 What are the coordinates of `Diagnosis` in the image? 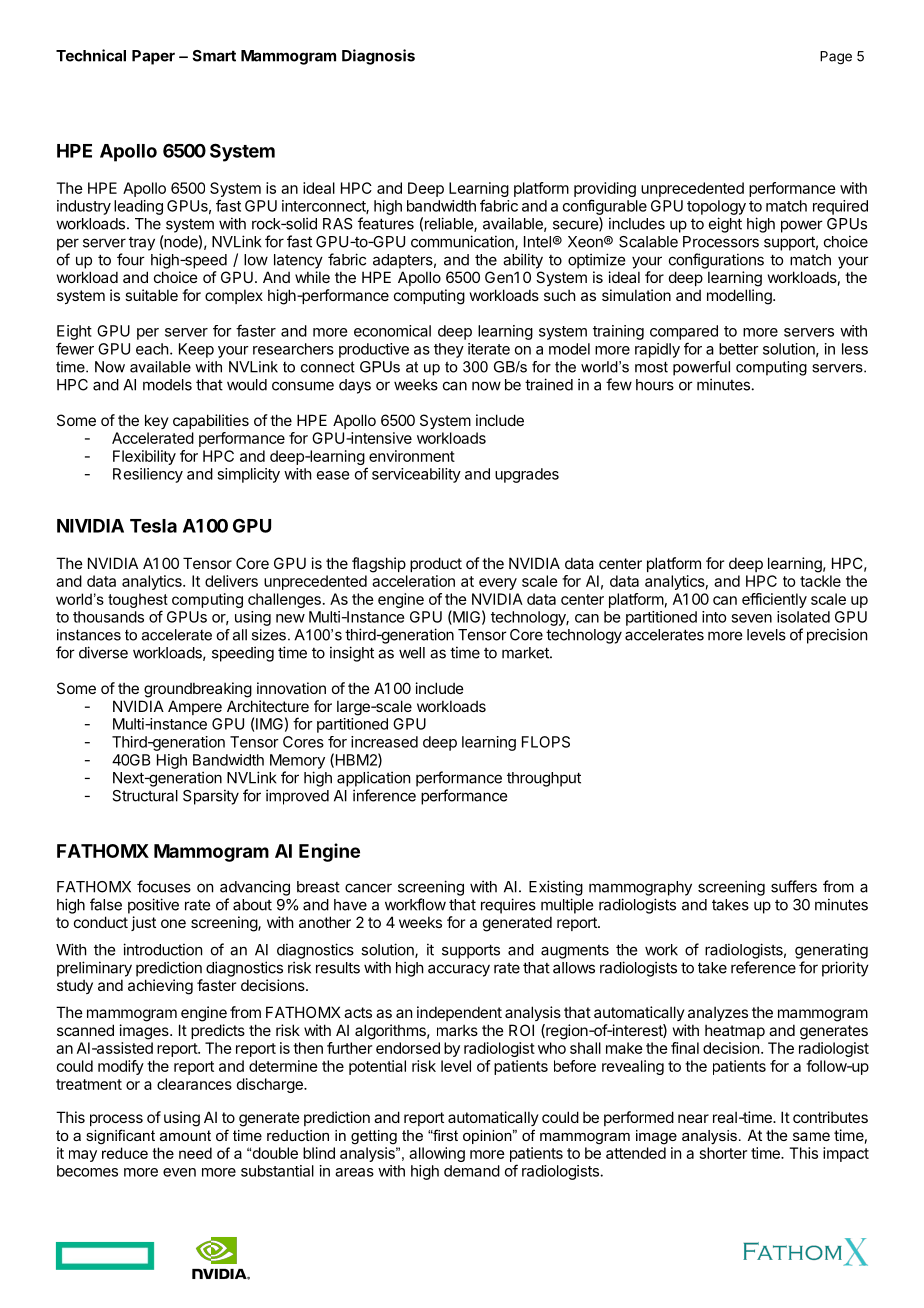 It's located at (378, 57).
